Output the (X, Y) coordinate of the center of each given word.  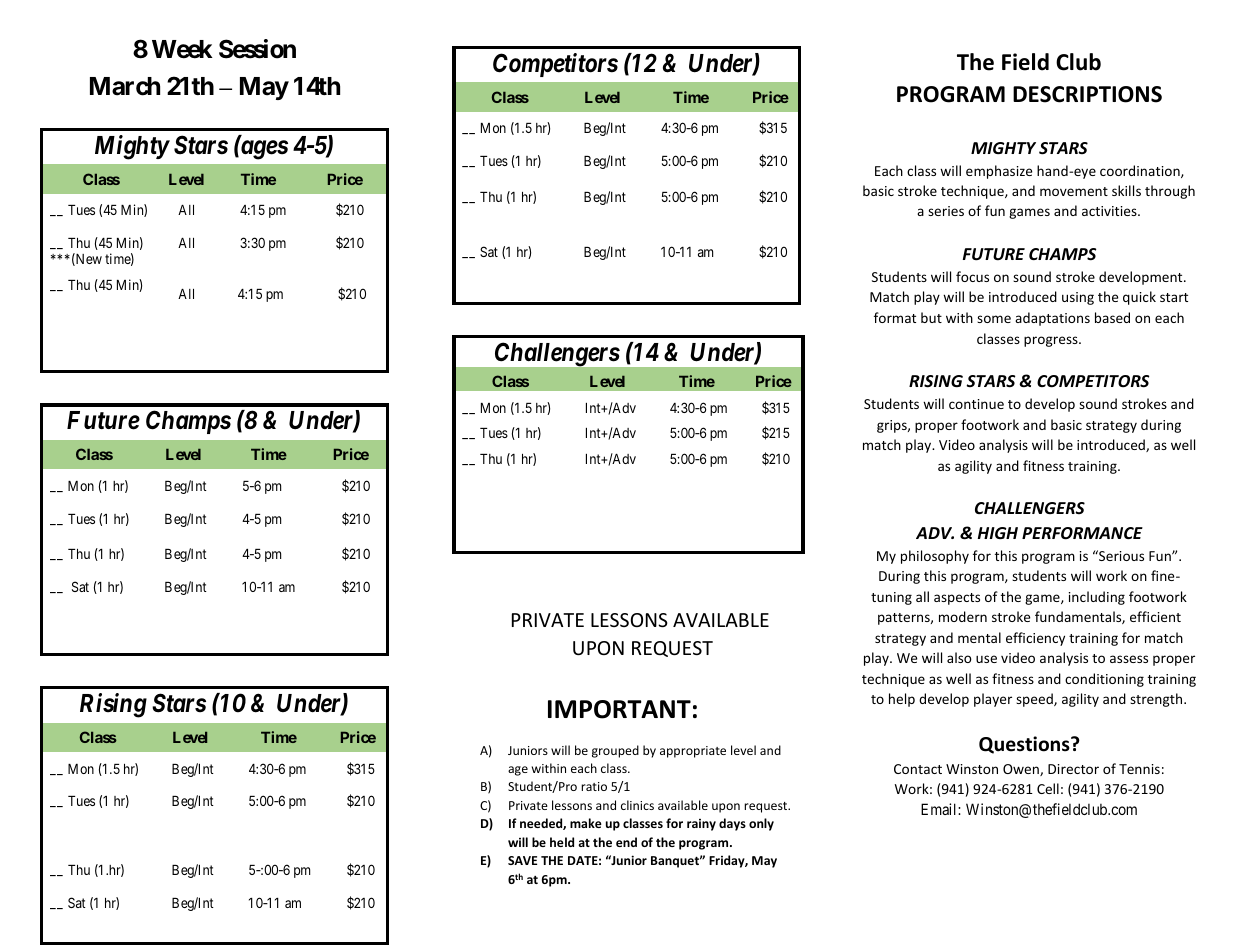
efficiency (1035, 639)
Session (257, 49)
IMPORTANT (619, 709)
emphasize (999, 172)
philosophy (935, 557)
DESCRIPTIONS (1087, 94)
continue (976, 404)
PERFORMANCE (1082, 533)
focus (972, 276)
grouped (615, 751)
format (895, 317)
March (125, 86)
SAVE (522, 860)
